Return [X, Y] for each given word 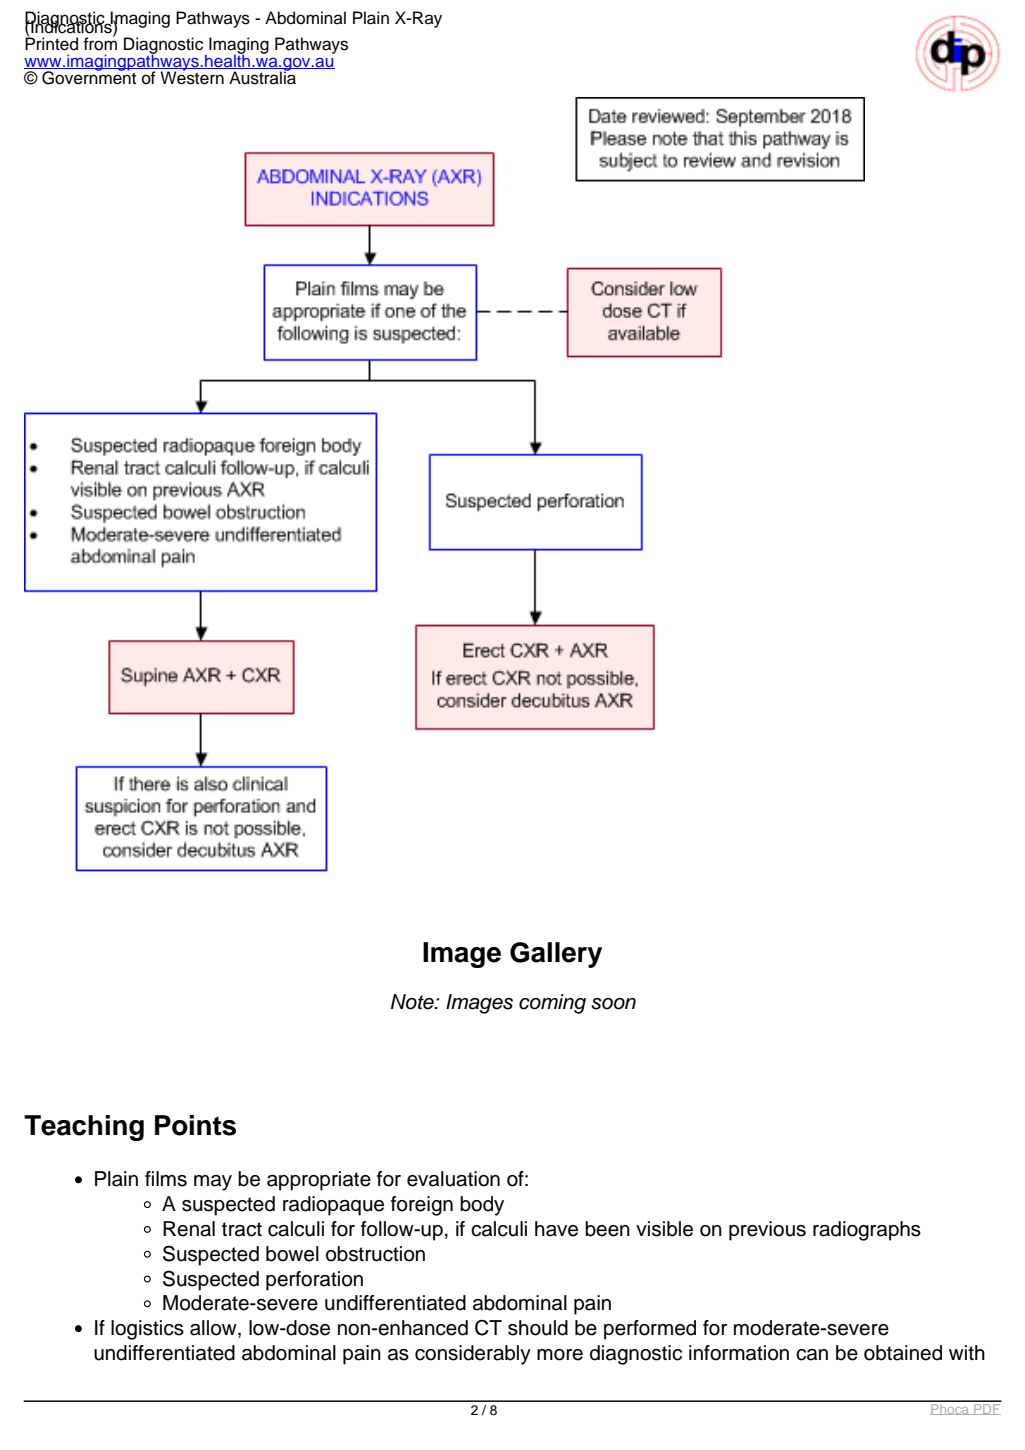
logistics [147, 1330]
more [560, 1355]
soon [613, 1004]
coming [552, 1004]
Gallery [556, 955]
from [100, 43]
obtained [903, 1353]
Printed [51, 43]
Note [413, 1002]
